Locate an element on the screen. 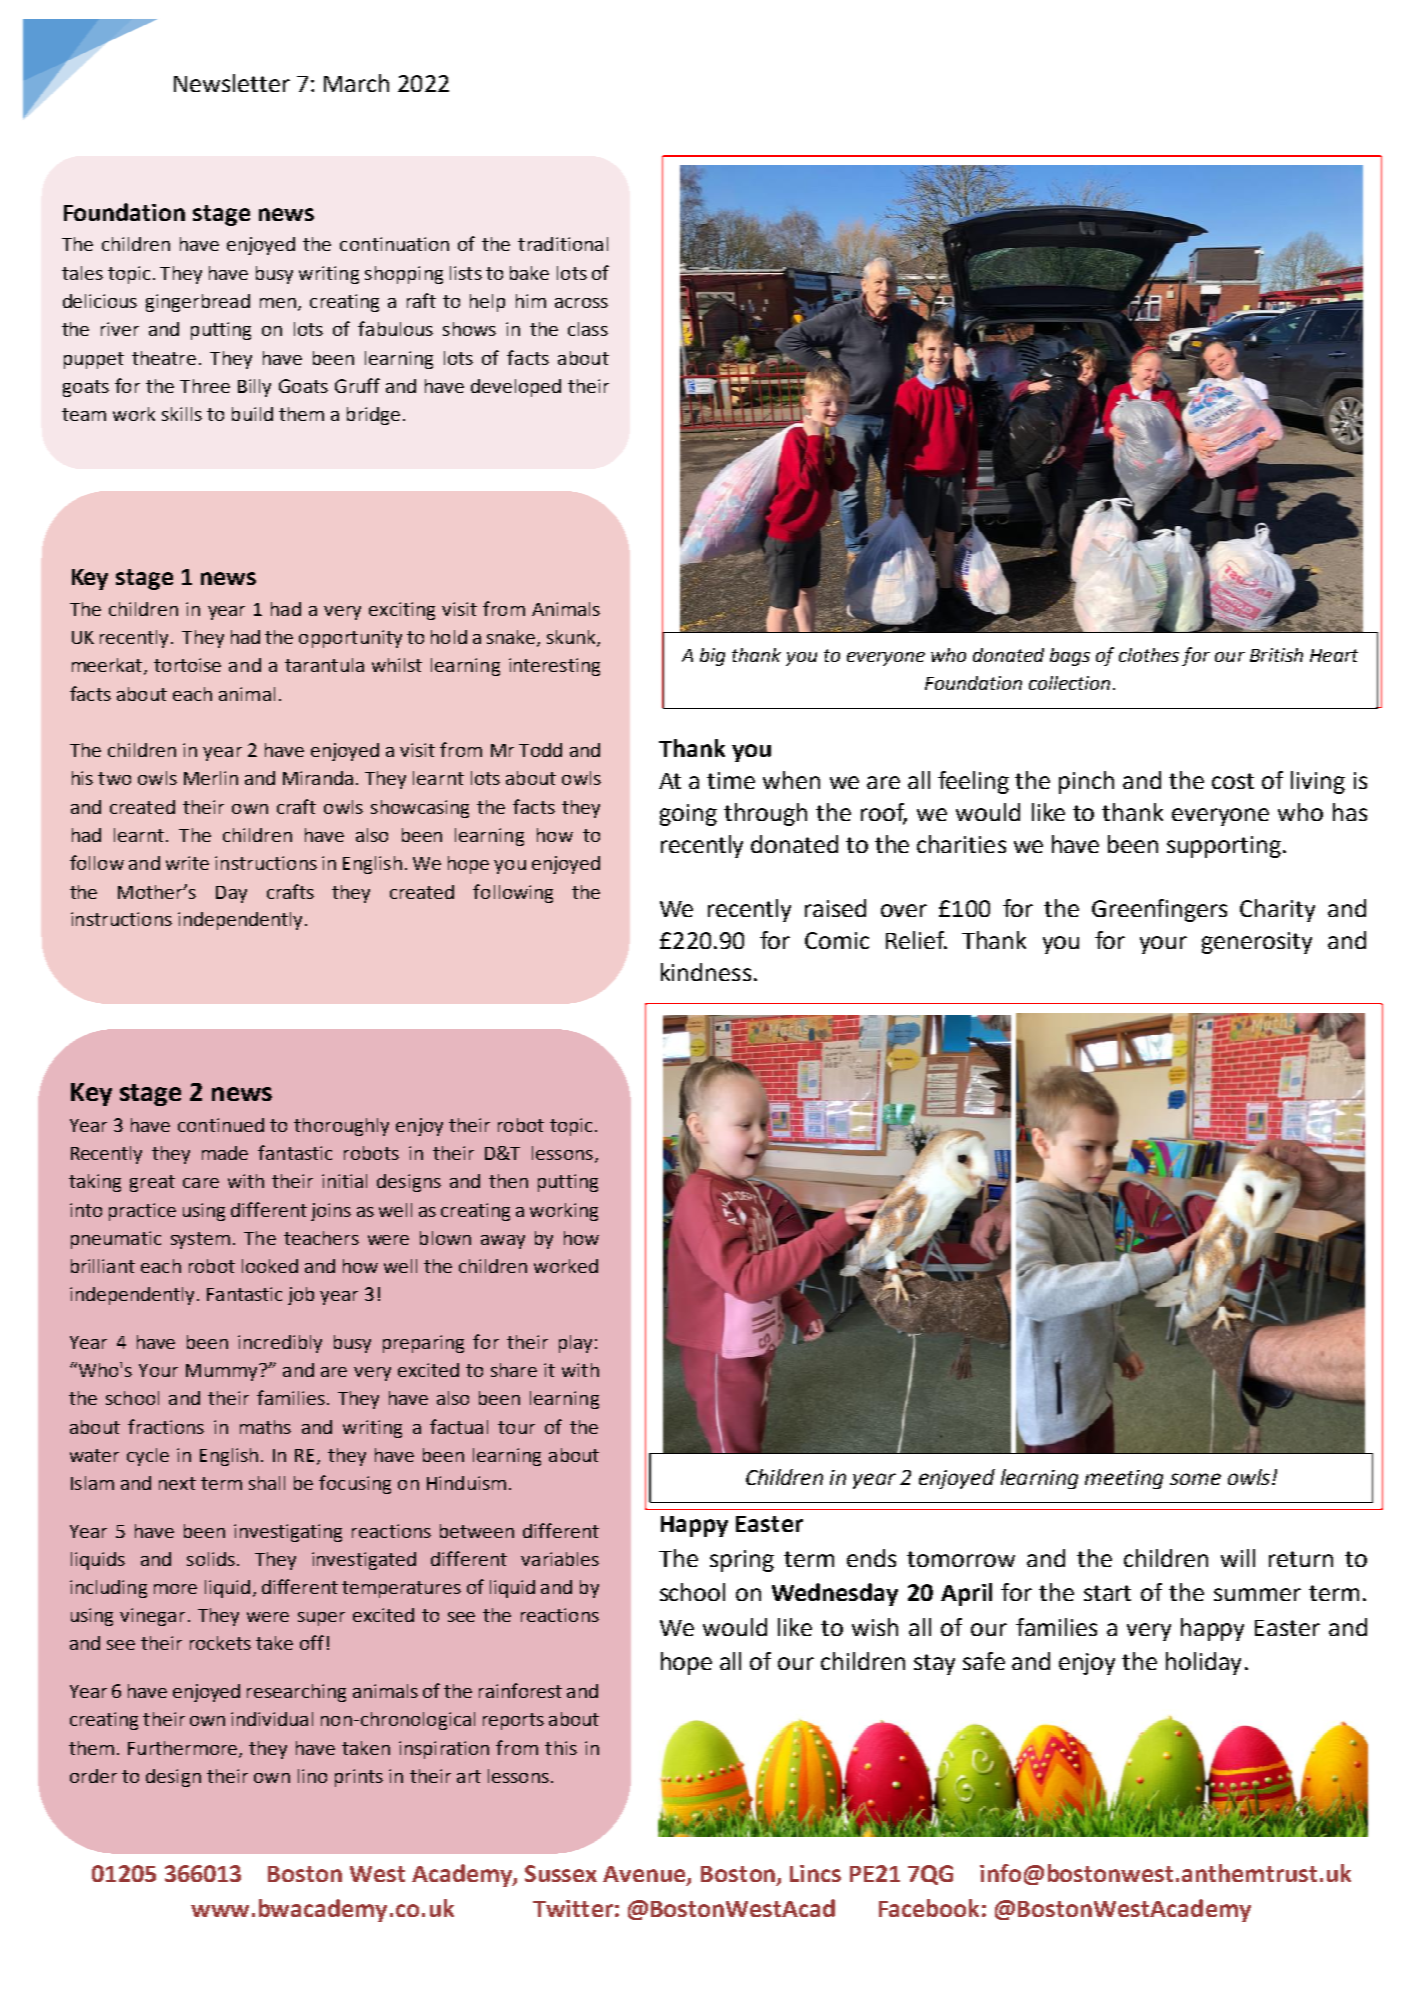 The image size is (1420, 2009). generosity is located at coordinates (1257, 943).
